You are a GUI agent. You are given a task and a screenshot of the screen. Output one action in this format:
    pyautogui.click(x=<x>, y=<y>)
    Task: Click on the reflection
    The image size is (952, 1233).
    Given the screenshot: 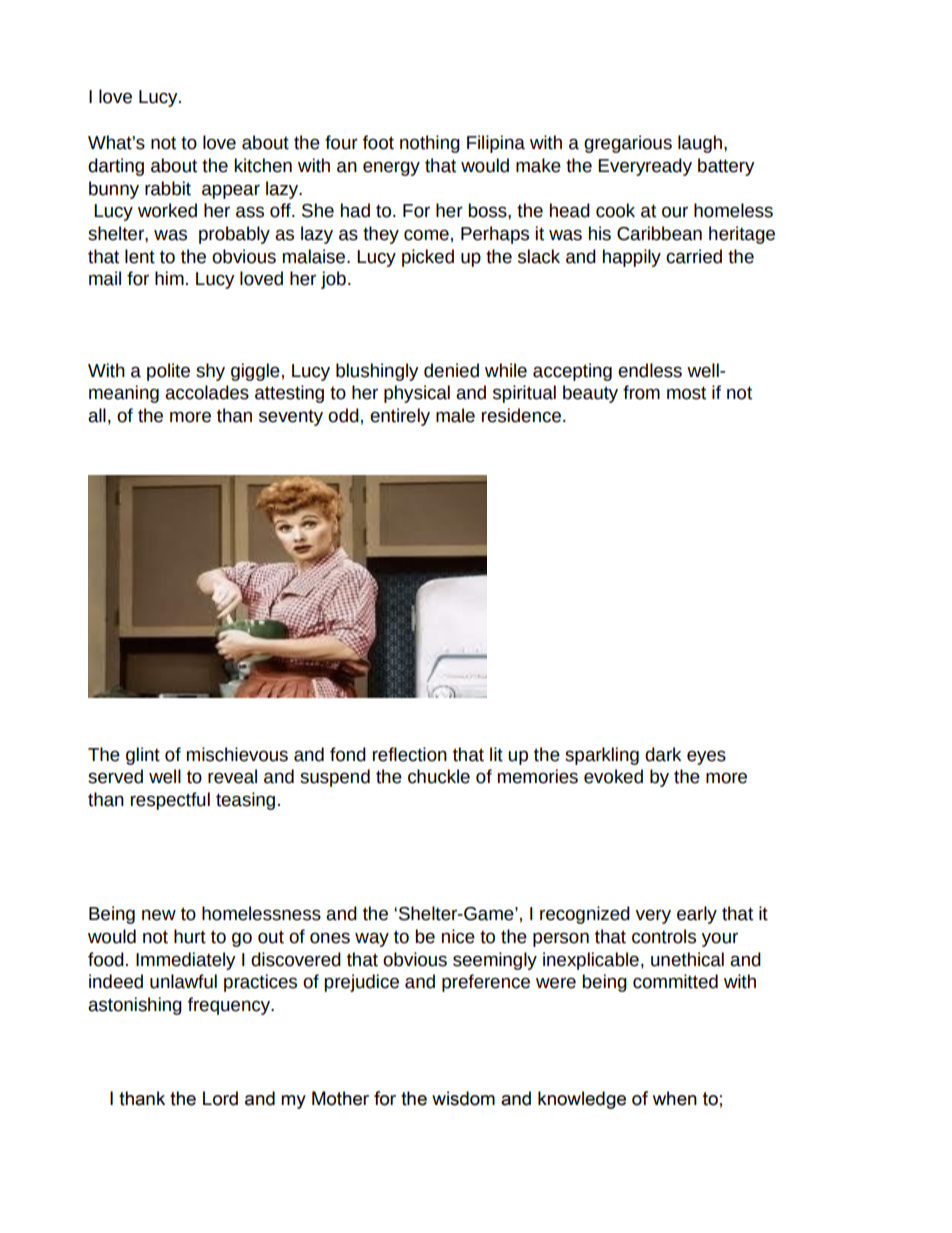 What is the action you would take?
    pyautogui.click(x=410, y=754)
